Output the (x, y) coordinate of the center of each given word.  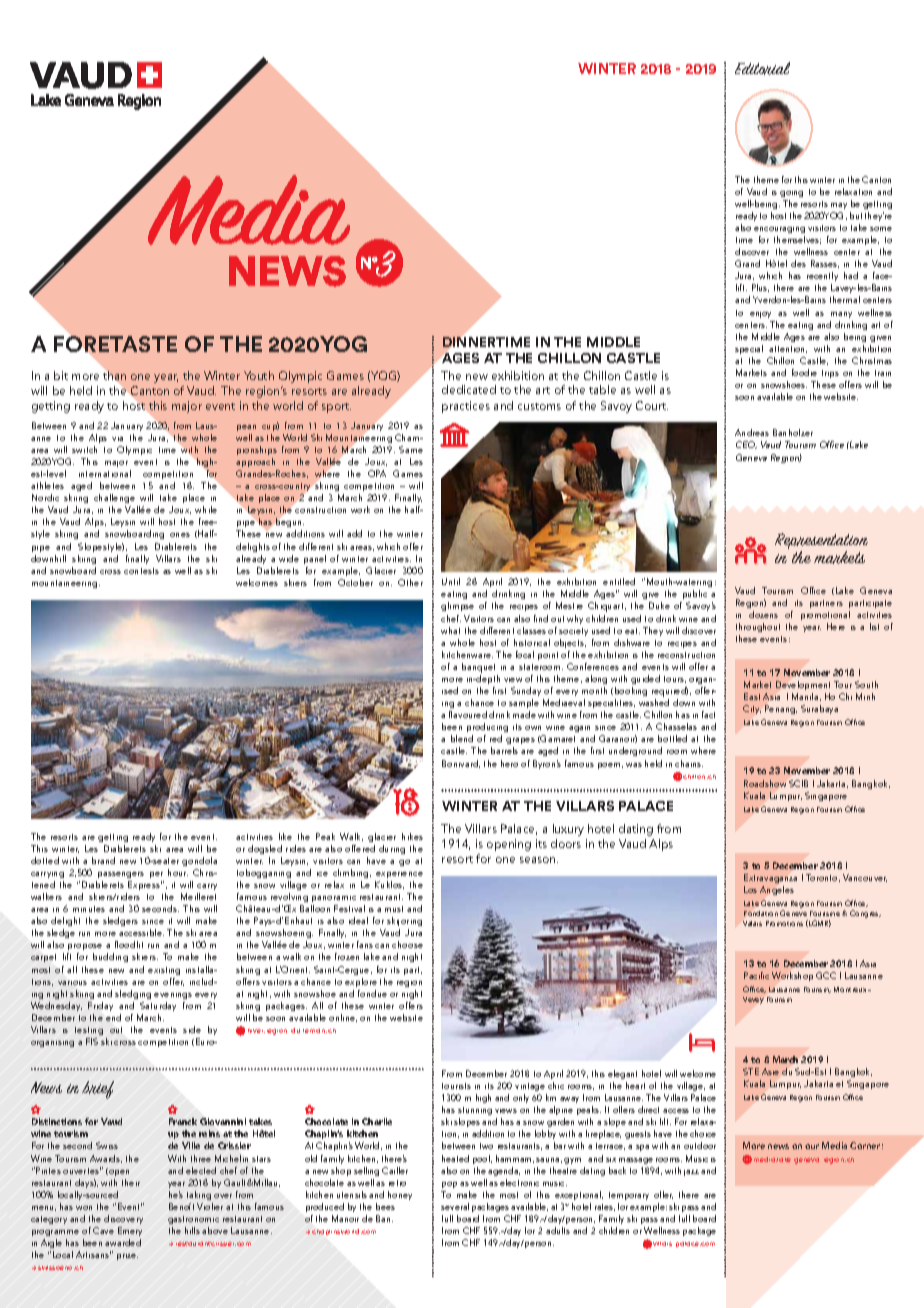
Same (411, 449)
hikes (412, 836)
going (791, 194)
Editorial (762, 68)
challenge (114, 498)
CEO (746, 445)
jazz (691, 1173)
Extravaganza (770, 878)
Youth (259, 375)
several (455, 1206)
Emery (130, 1231)
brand (103, 860)
